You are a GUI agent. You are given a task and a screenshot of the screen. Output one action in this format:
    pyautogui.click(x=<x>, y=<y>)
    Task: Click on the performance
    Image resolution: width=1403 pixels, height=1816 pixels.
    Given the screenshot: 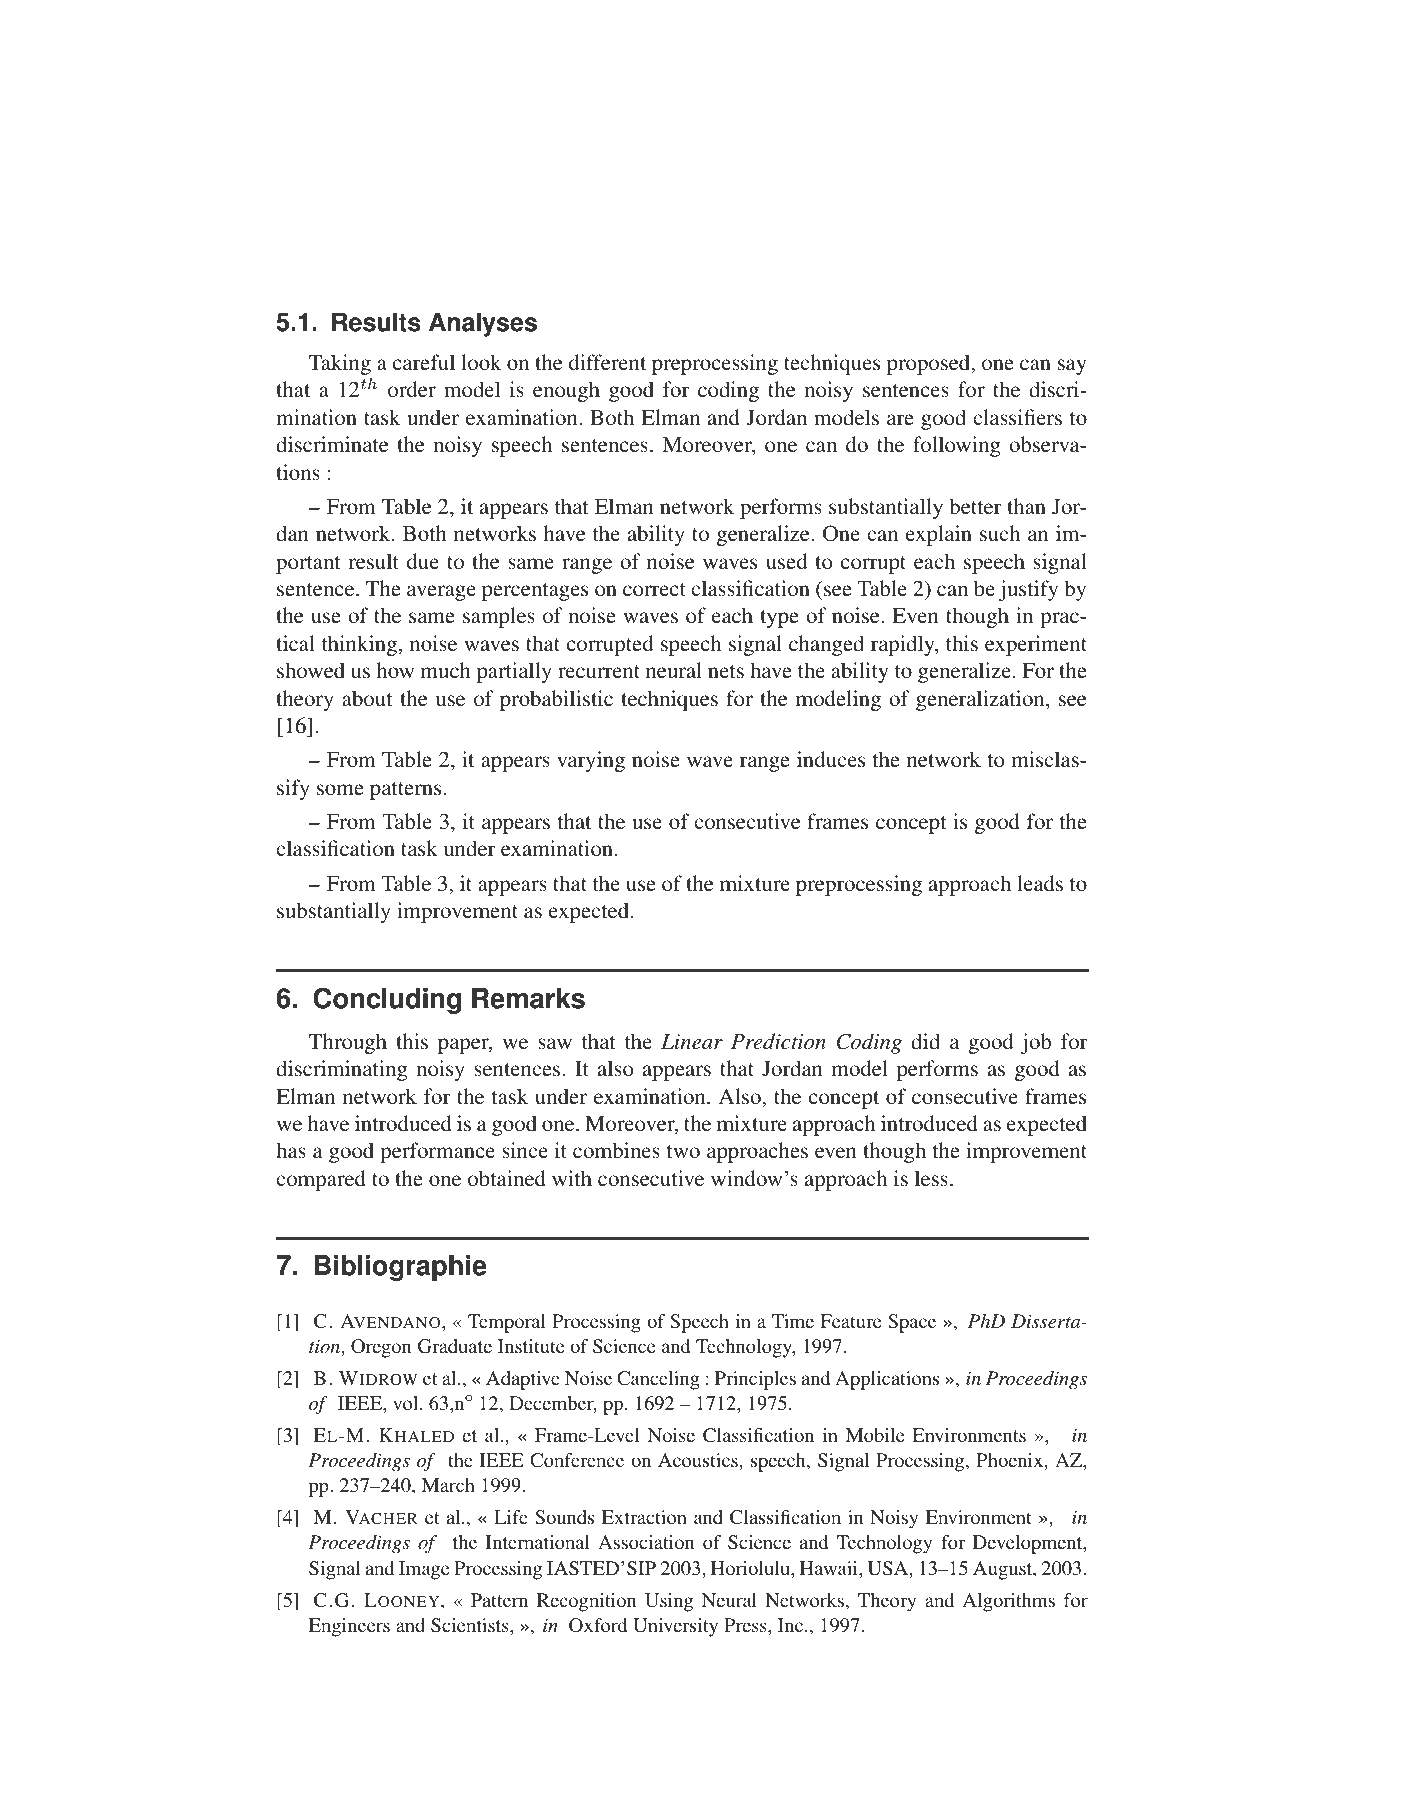 What is the action you would take?
    pyautogui.click(x=437, y=1152)
